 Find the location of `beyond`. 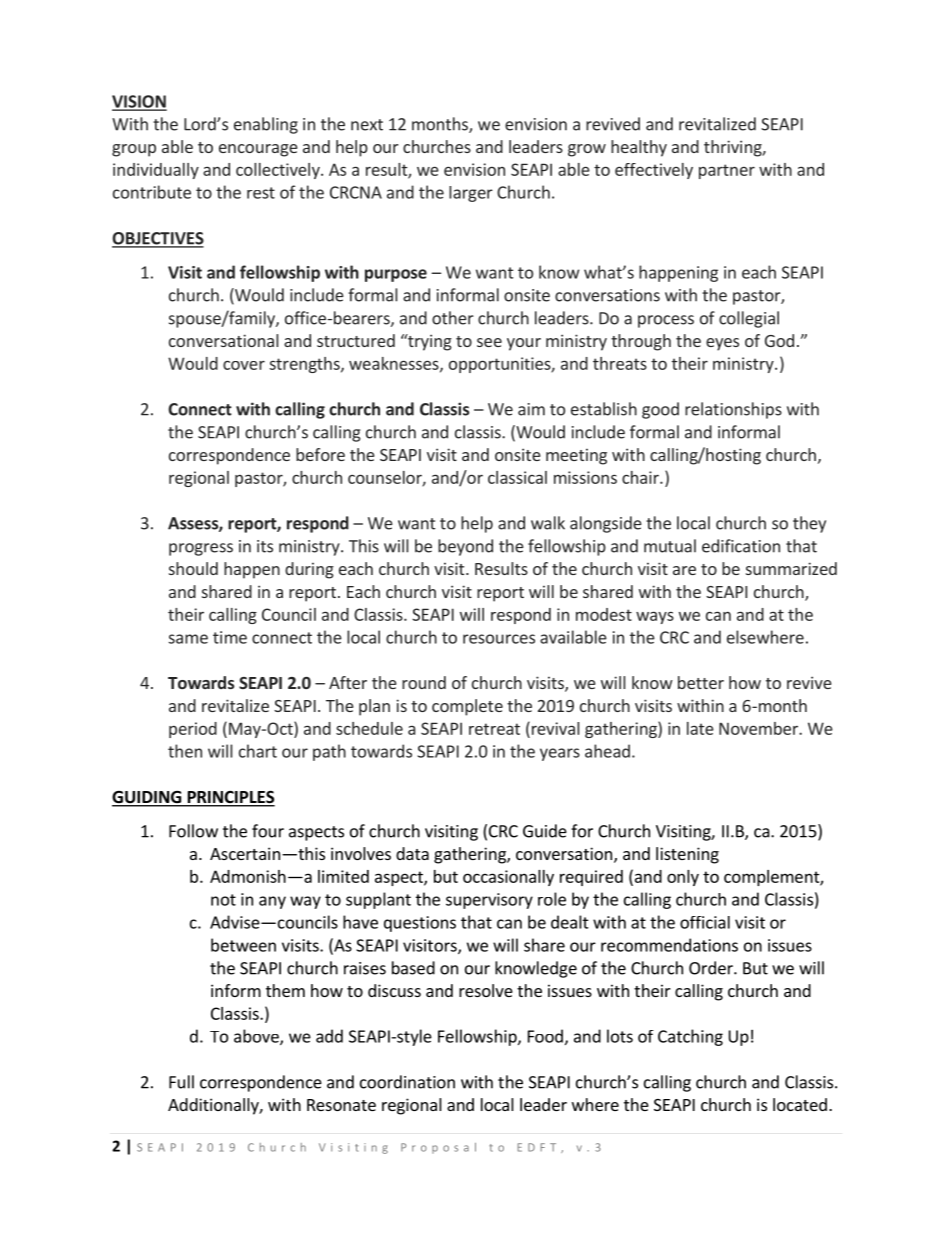

beyond is located at coordinates (465, 547).
